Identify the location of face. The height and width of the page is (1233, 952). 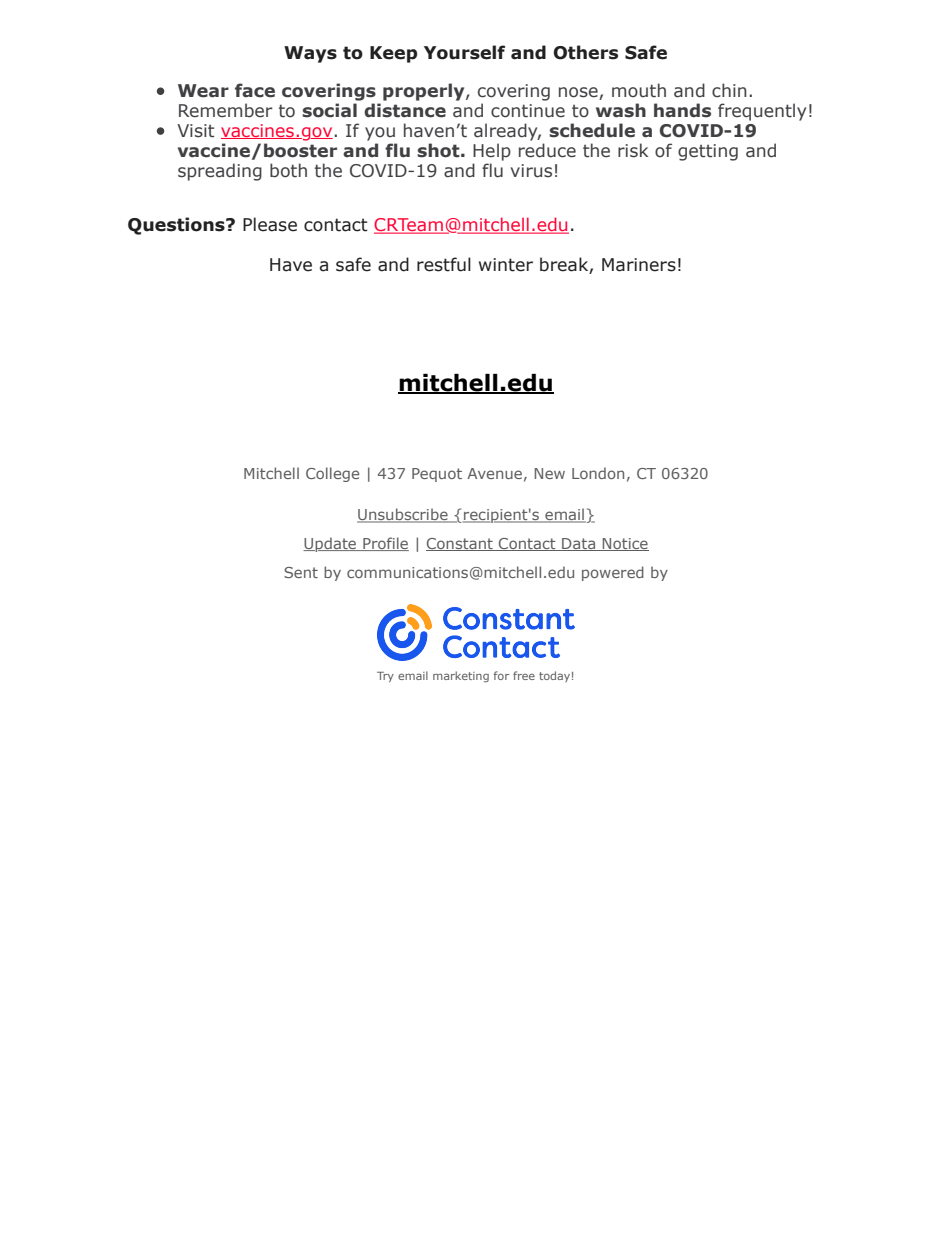
(255, 90).
